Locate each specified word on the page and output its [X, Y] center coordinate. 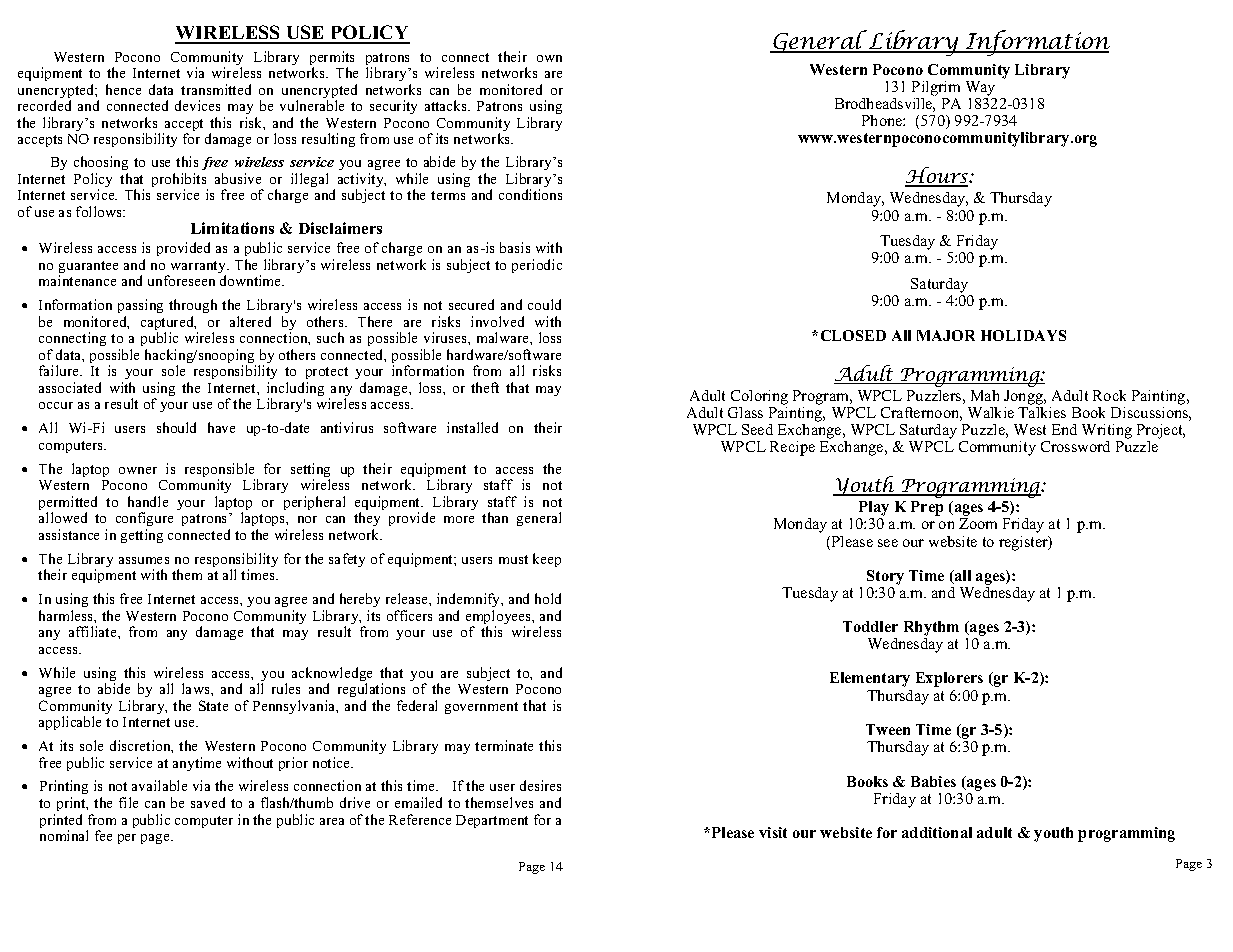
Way [980, 88]
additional [937, 832]
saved [208, 802]
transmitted [216, 89]
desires [540, 785]
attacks [447, 105]
